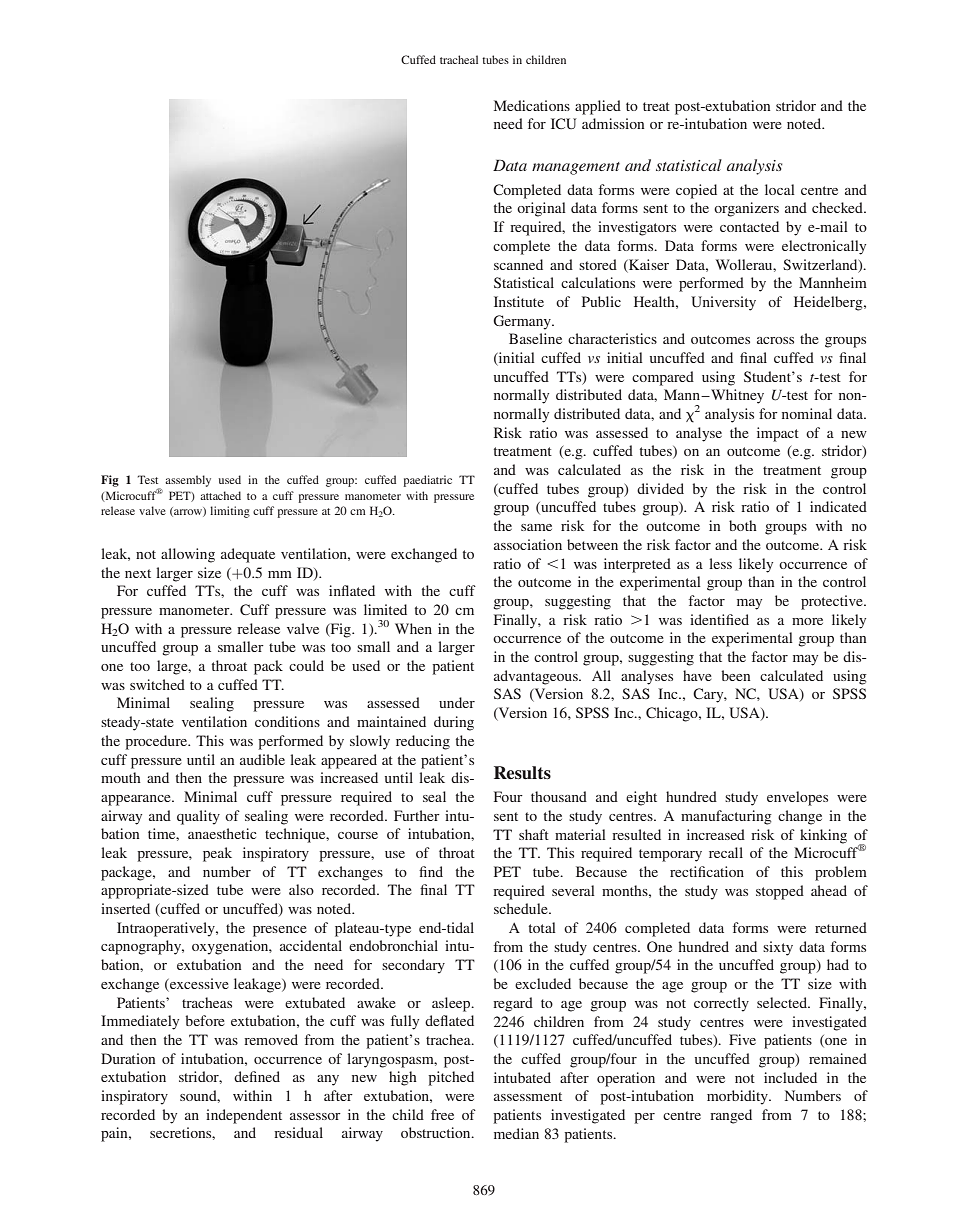 This screenshot has width=953, height=1232. What do you see at coordinates (244, 1116) in the screenshot?
I see `independent` at bounding box center [244, 1116].
